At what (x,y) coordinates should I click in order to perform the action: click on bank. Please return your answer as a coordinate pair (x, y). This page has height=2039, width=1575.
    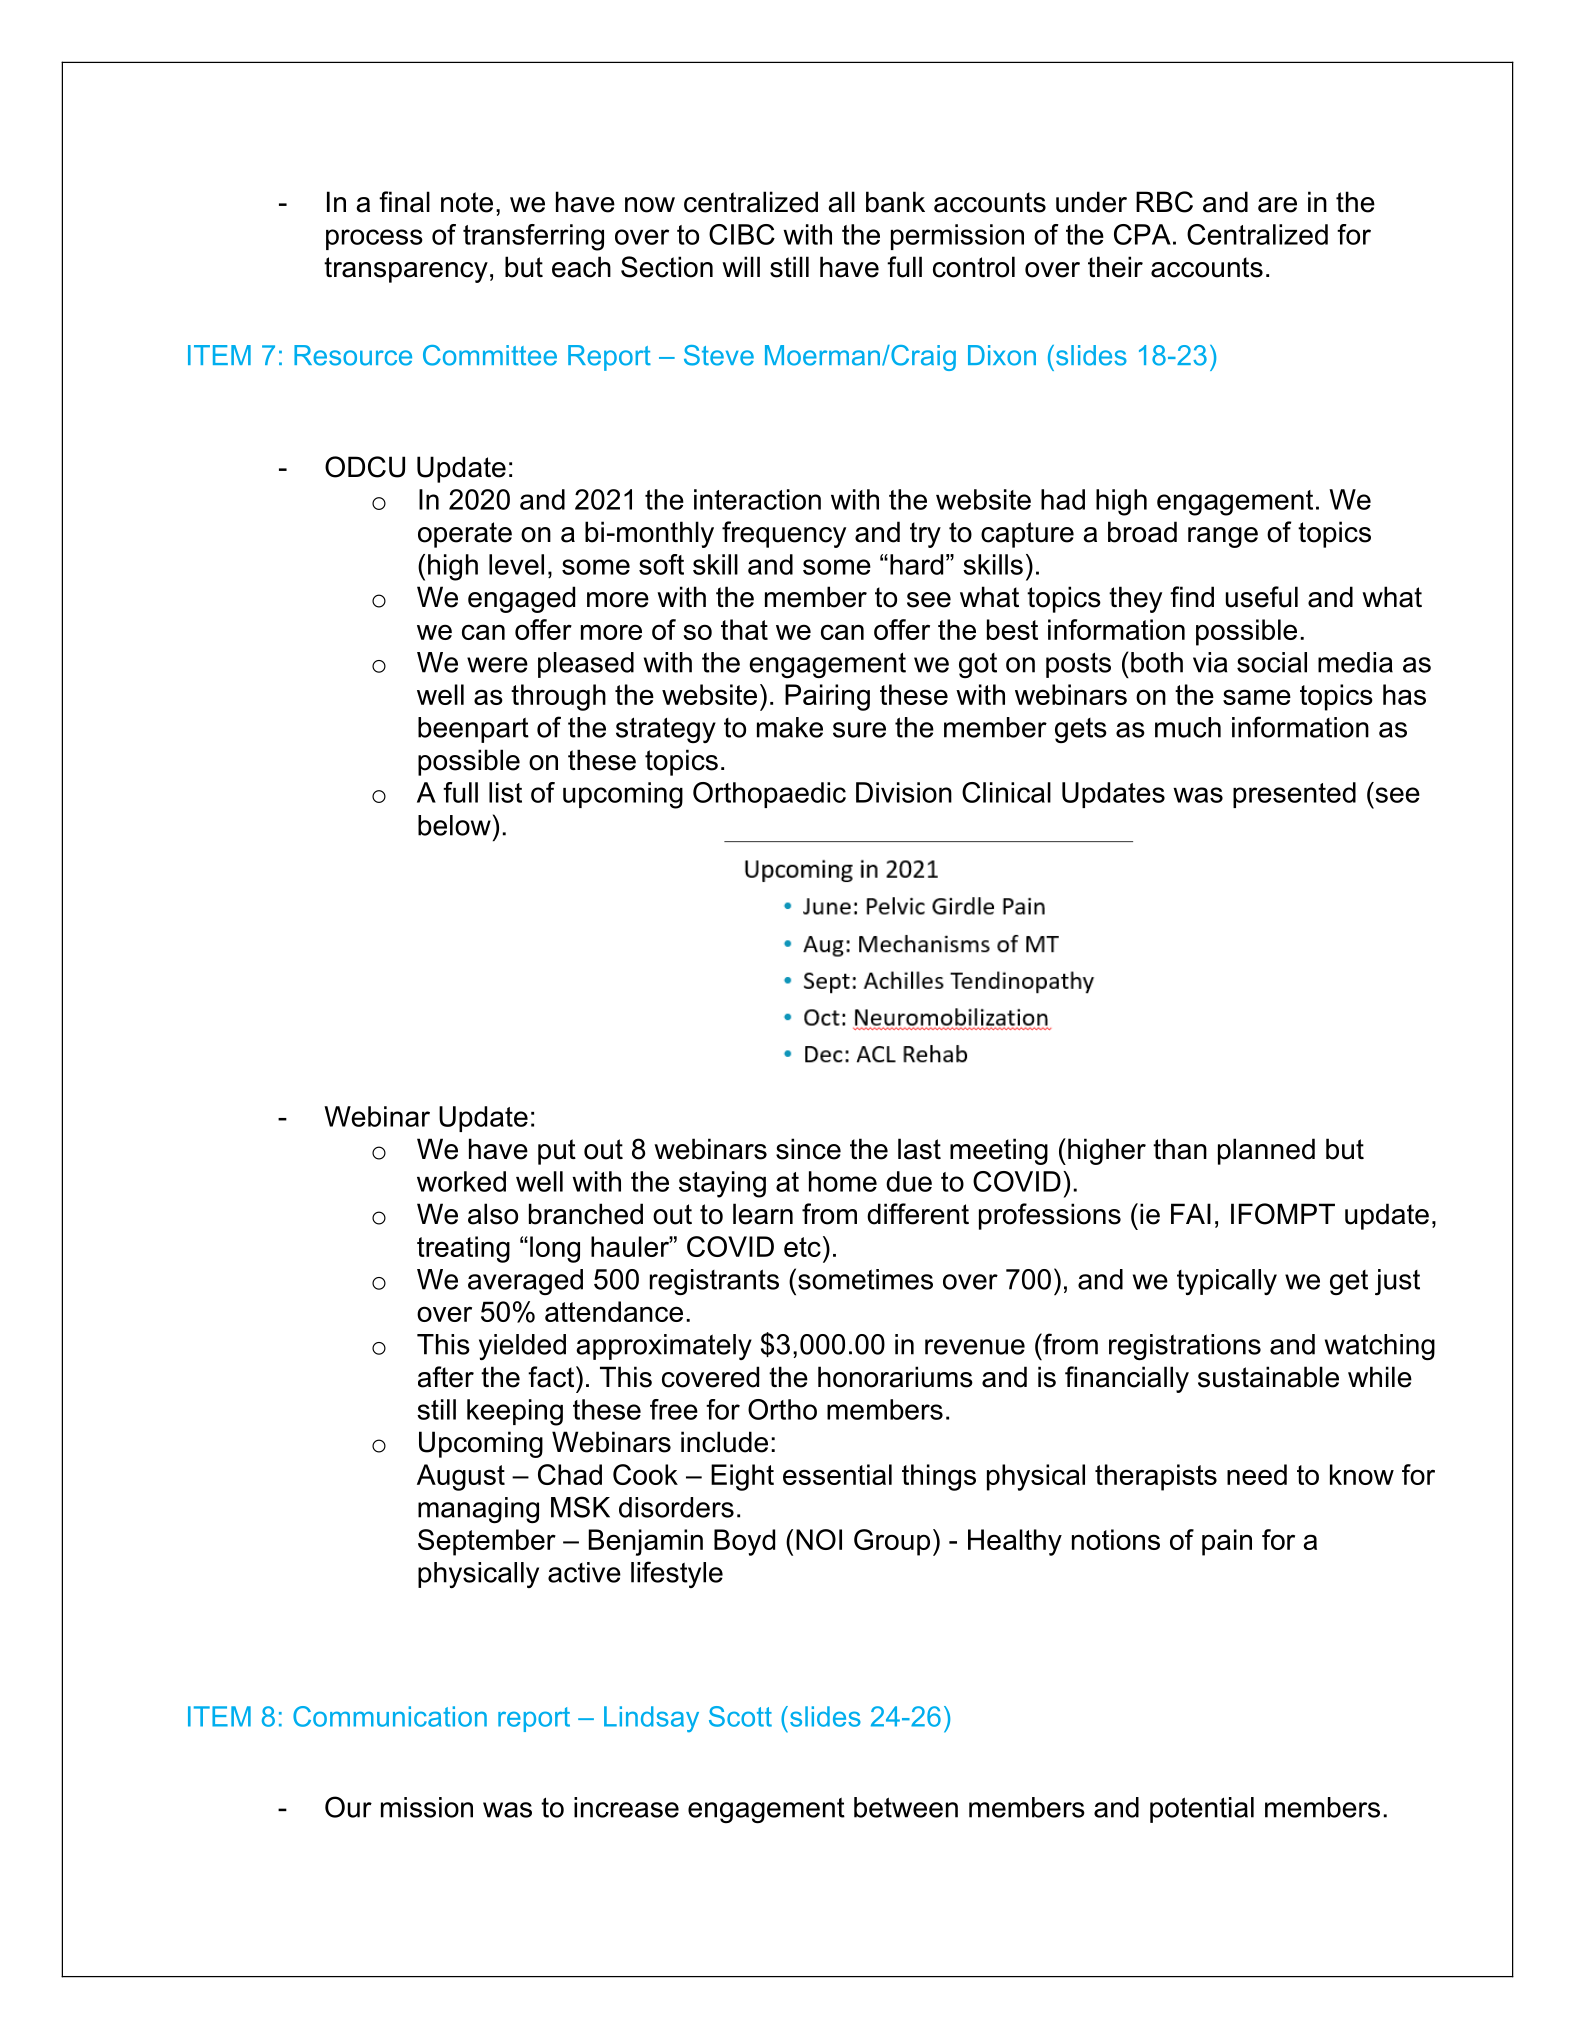
    Looking at the image, I should click on (895, 202).
